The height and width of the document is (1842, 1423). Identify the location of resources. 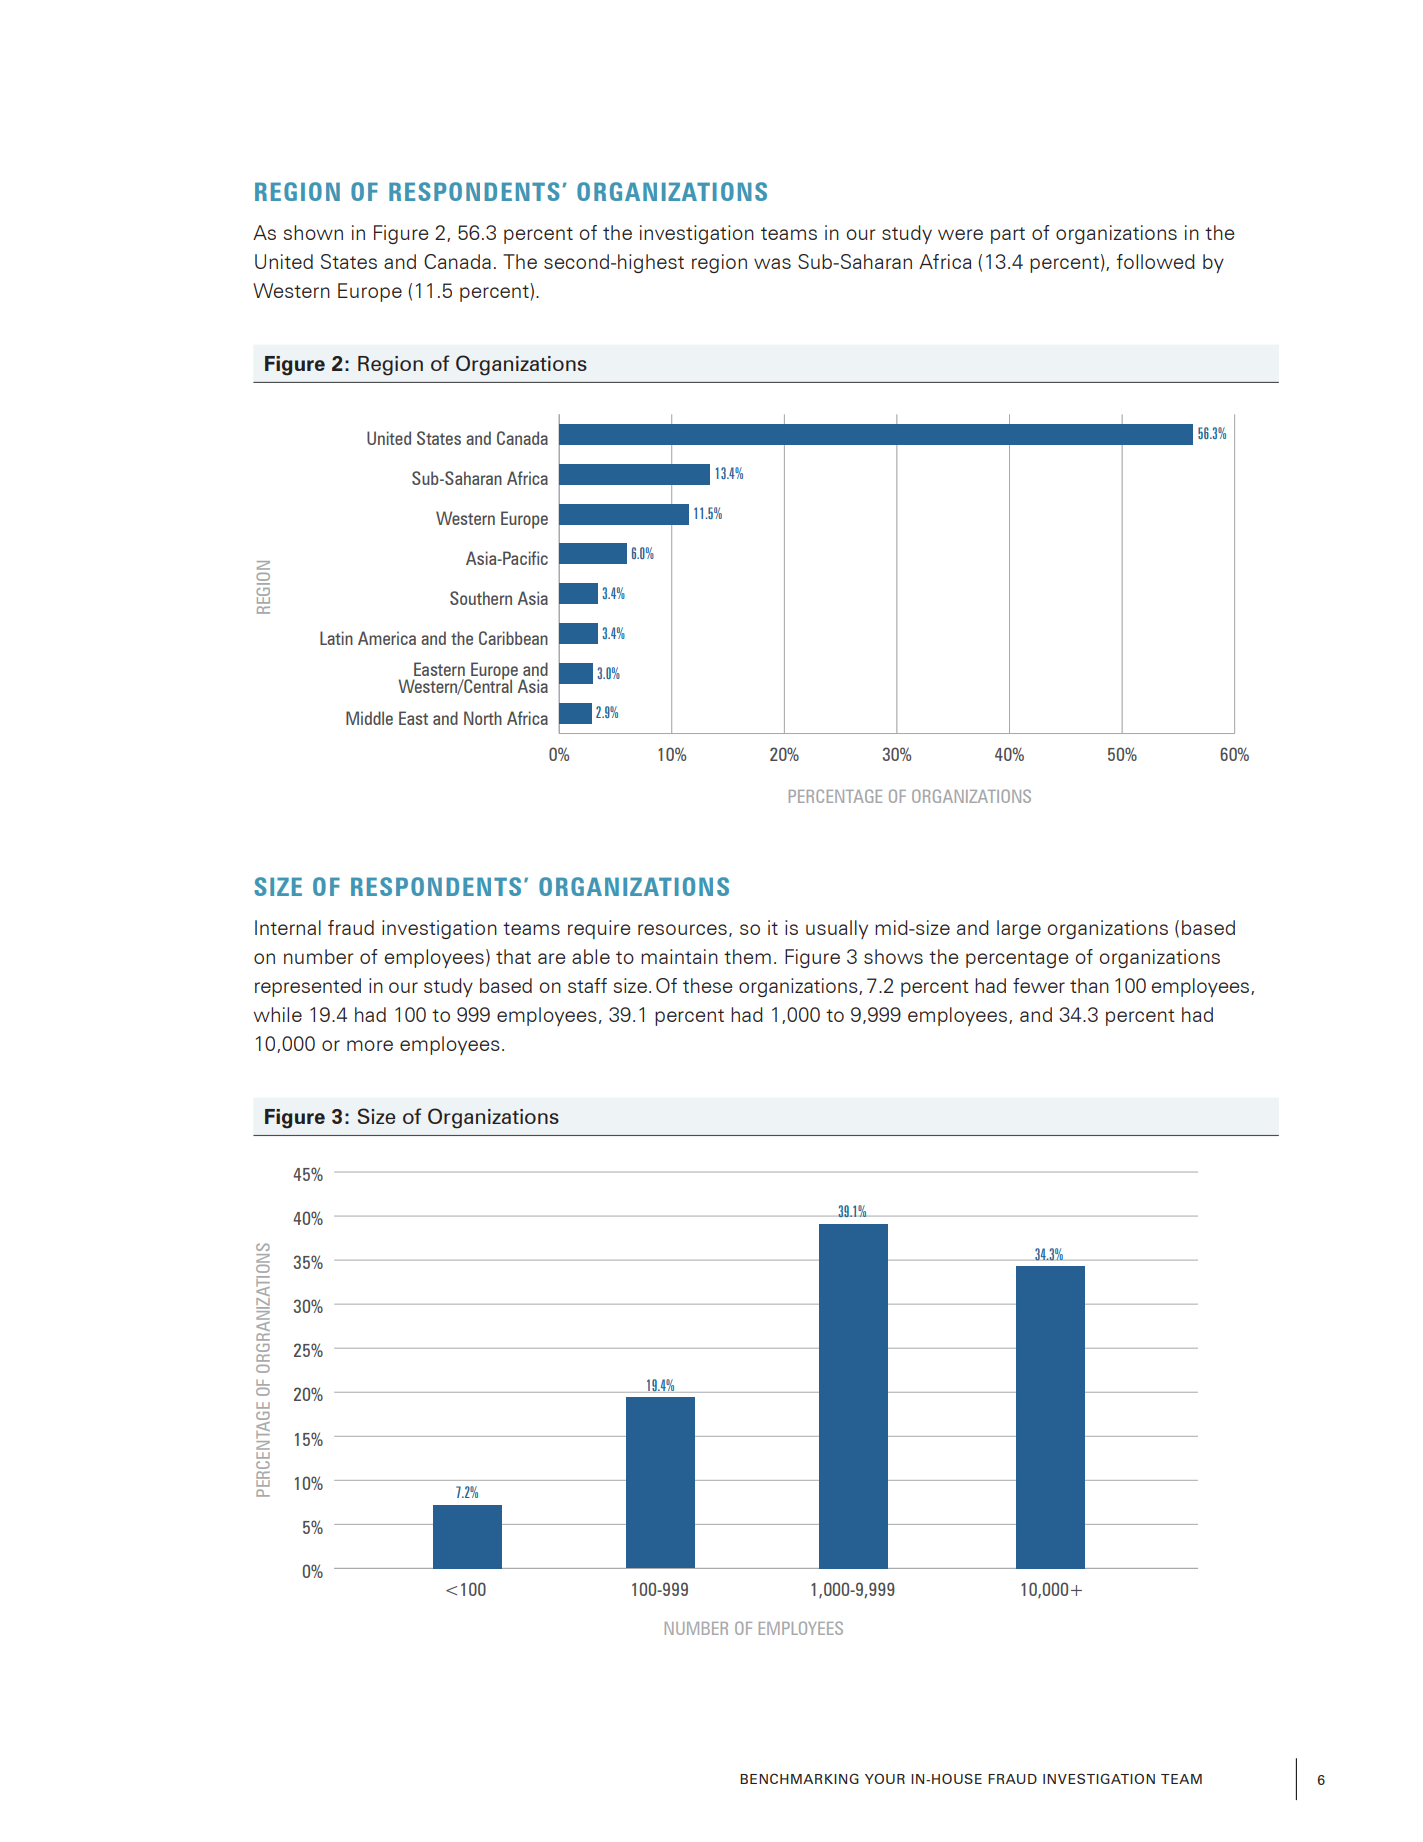
(682, 929).
